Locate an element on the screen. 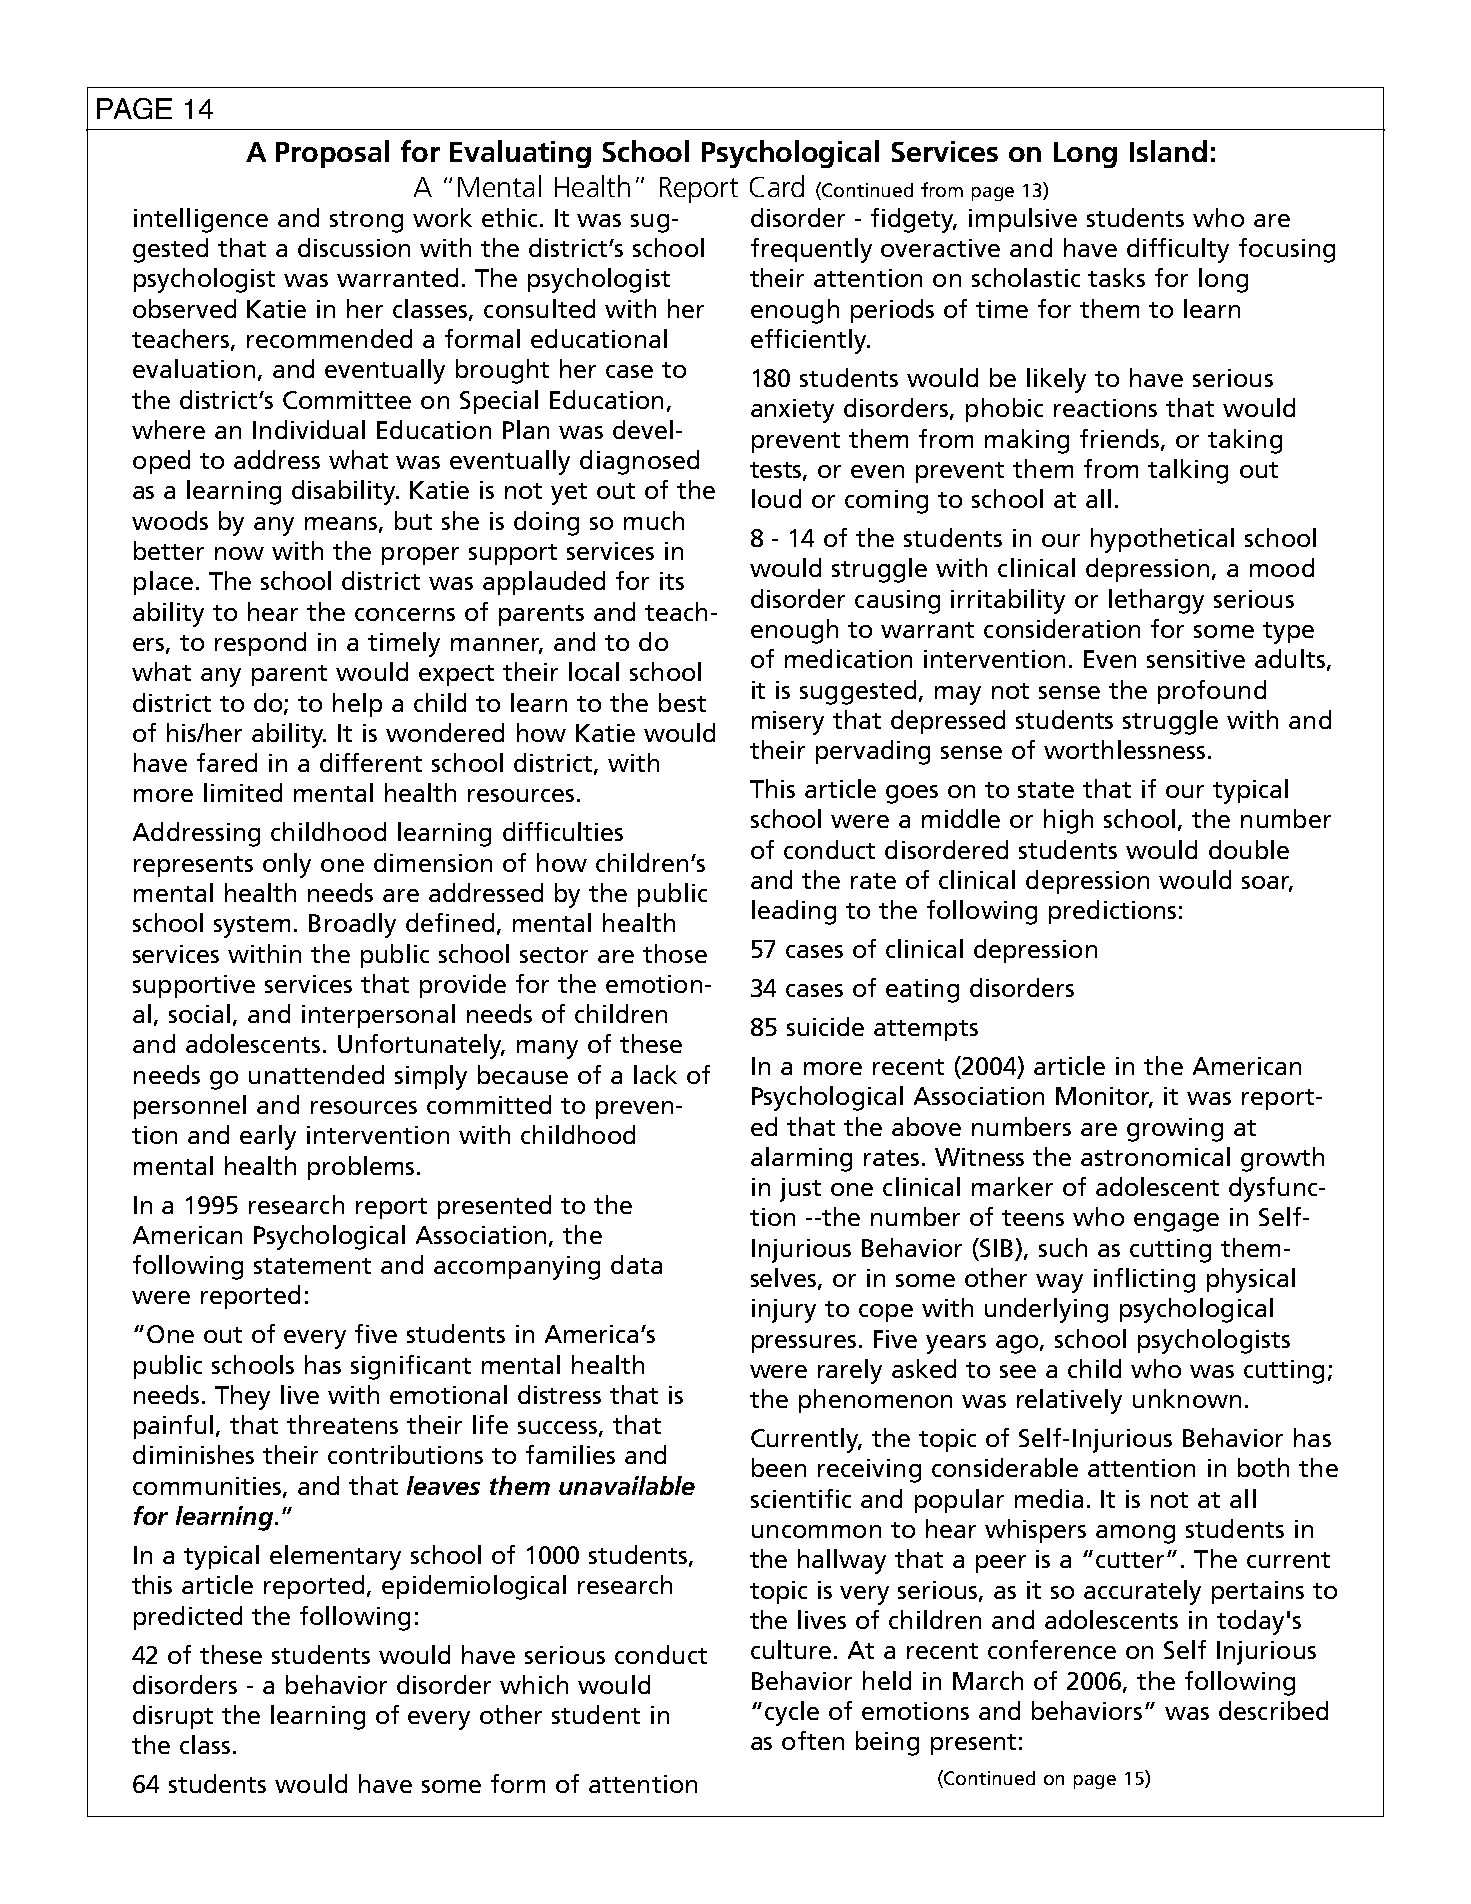  worthlessness is located at coordinates (1124, 749).
